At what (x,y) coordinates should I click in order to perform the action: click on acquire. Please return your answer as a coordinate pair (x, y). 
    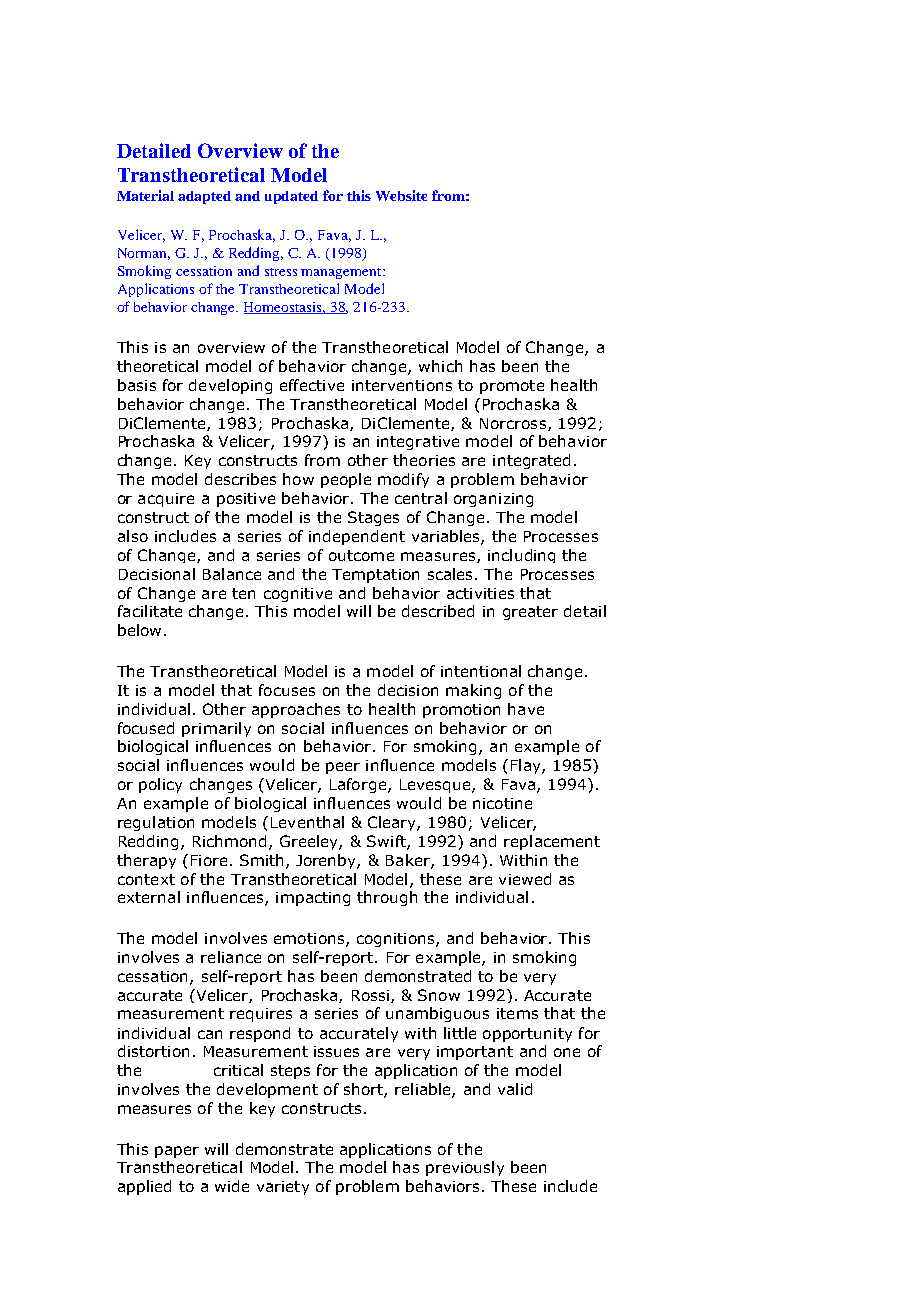
    Looking at the image, I should click on (166, 500).
